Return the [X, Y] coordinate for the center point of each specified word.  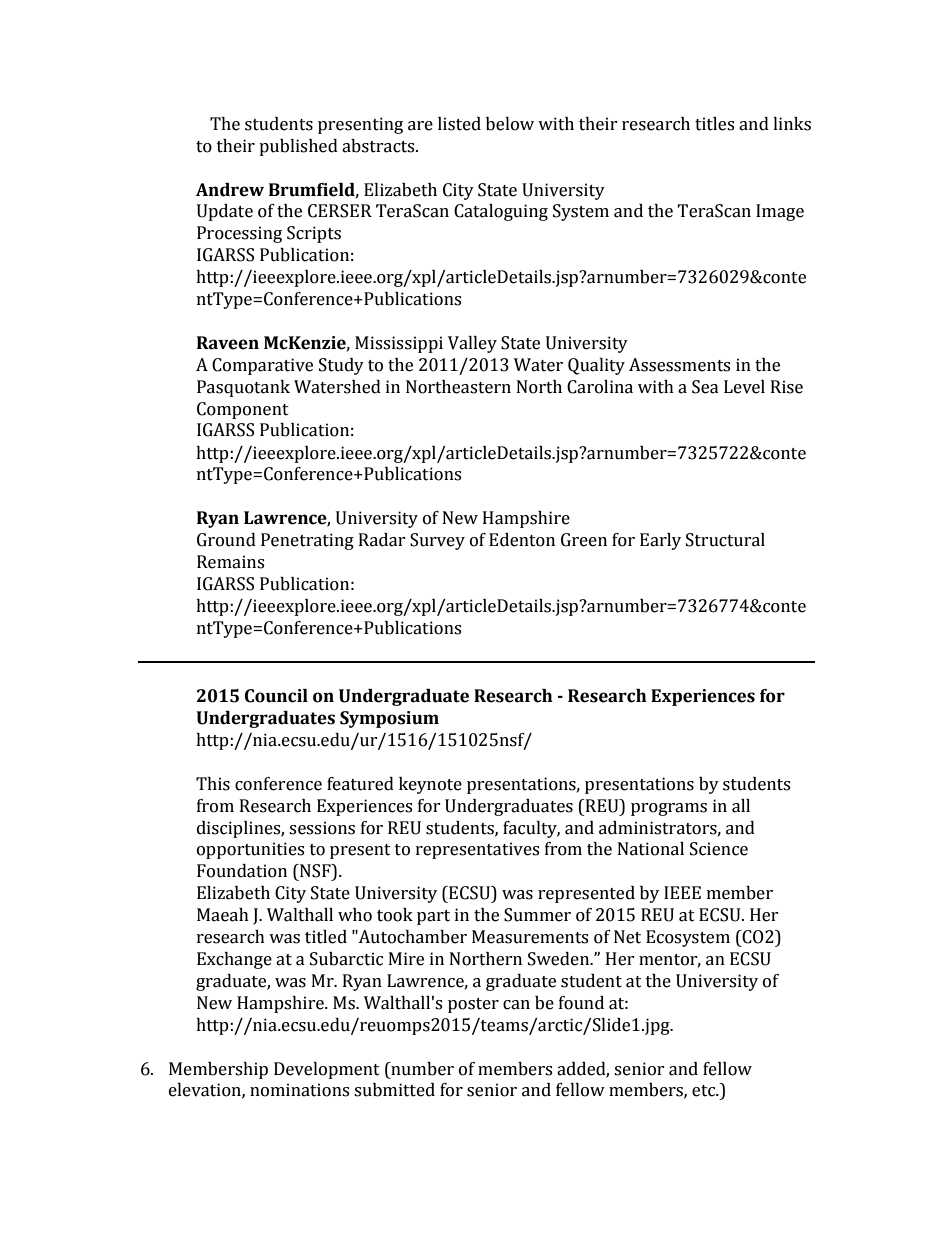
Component [243, 410]
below [510, 124]
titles [714, 124]
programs [669, 809]
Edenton [522, 540]
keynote [430, 785]
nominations [299, 1090]
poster [473, 1005]
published [298, 147]
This [213, 784]
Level [744, 387]
